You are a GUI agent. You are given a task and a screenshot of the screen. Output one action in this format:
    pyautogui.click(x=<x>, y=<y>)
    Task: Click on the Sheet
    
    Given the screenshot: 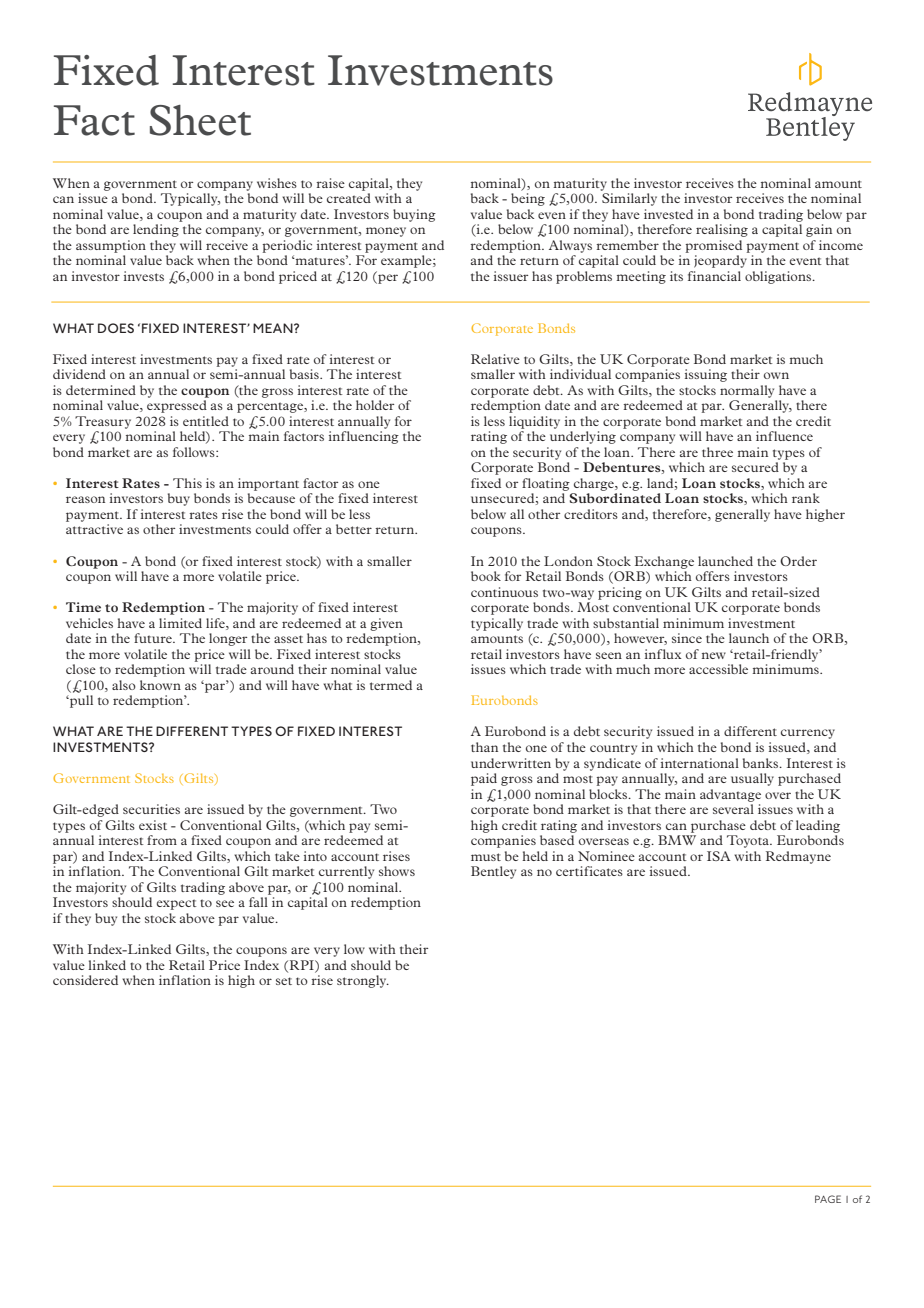 What is the action you would take?
    pyautogui.click(x=200, y=120)
